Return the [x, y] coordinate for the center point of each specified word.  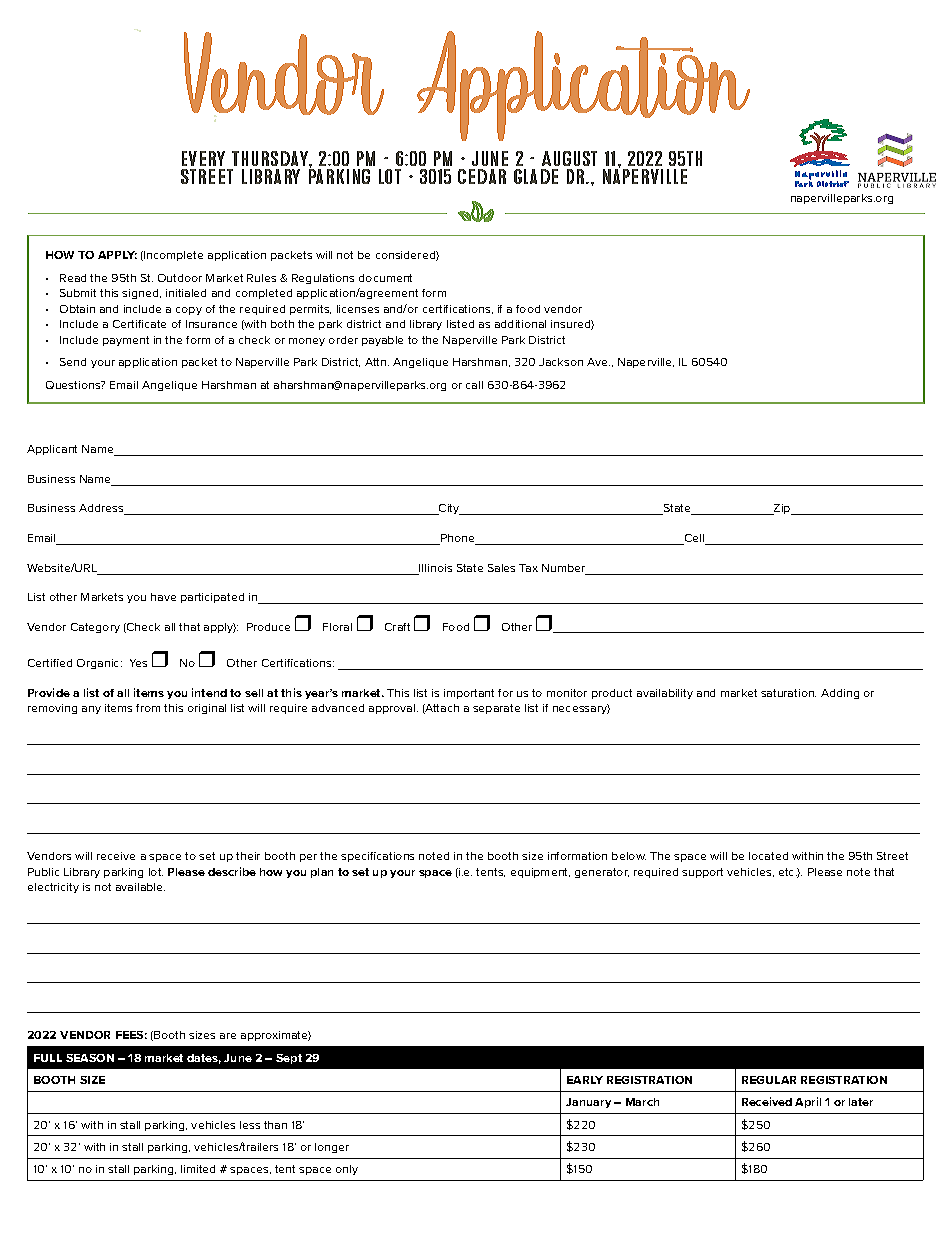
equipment [540, 873]
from [148, 708]
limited [198, 1169]
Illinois [434, 569]
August [569, 158]
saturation [788, 693]
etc [788, 872]
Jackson [561, 362]
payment [126, 341]
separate [496, 709]
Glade [536, 176]
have [163, 597]
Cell [695, 539]
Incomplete [172, 256]
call [474, 385]
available [140, 887]
